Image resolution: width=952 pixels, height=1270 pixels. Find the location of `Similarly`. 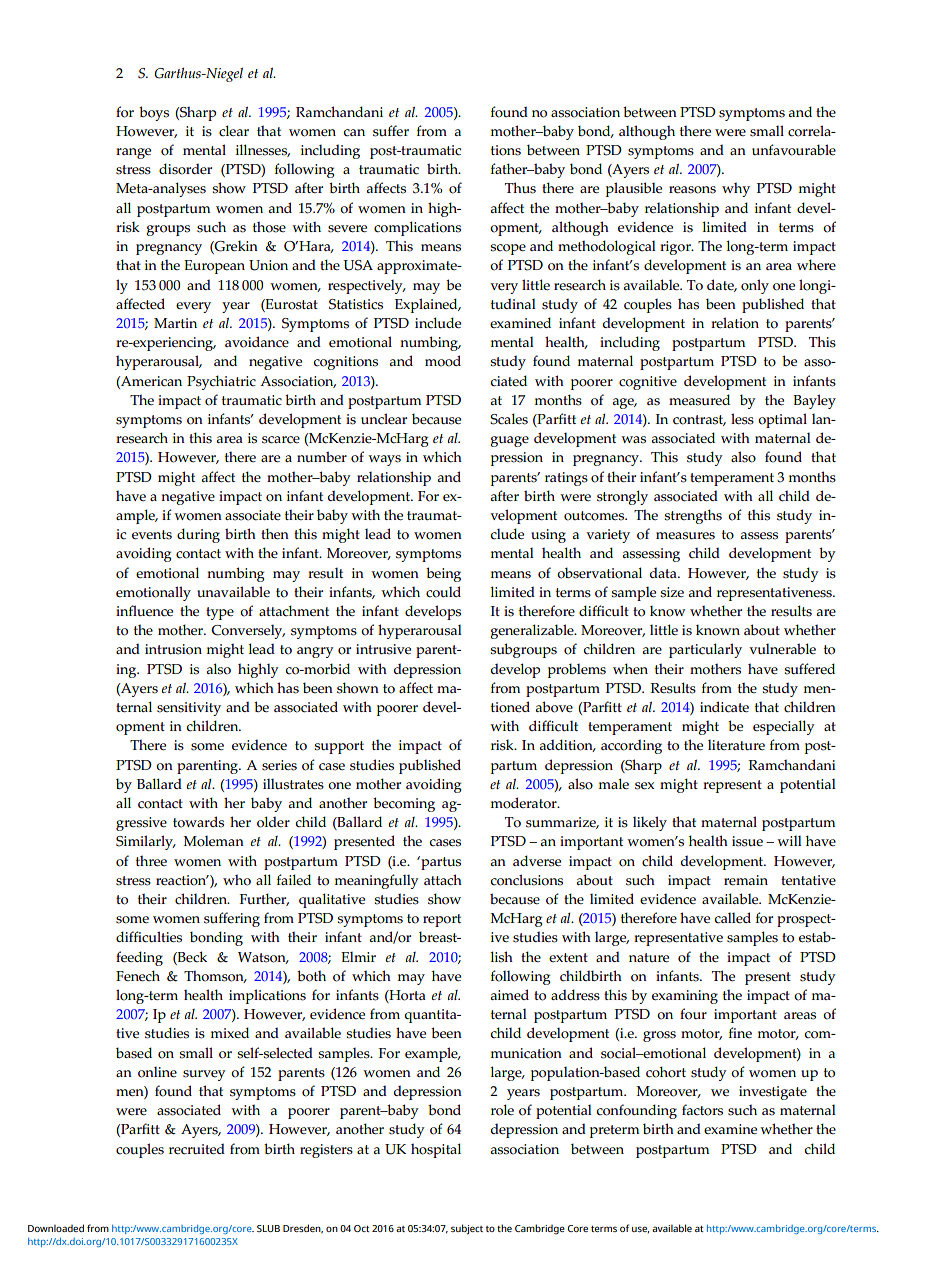

Similarly is located at coordinates (145, 842).
